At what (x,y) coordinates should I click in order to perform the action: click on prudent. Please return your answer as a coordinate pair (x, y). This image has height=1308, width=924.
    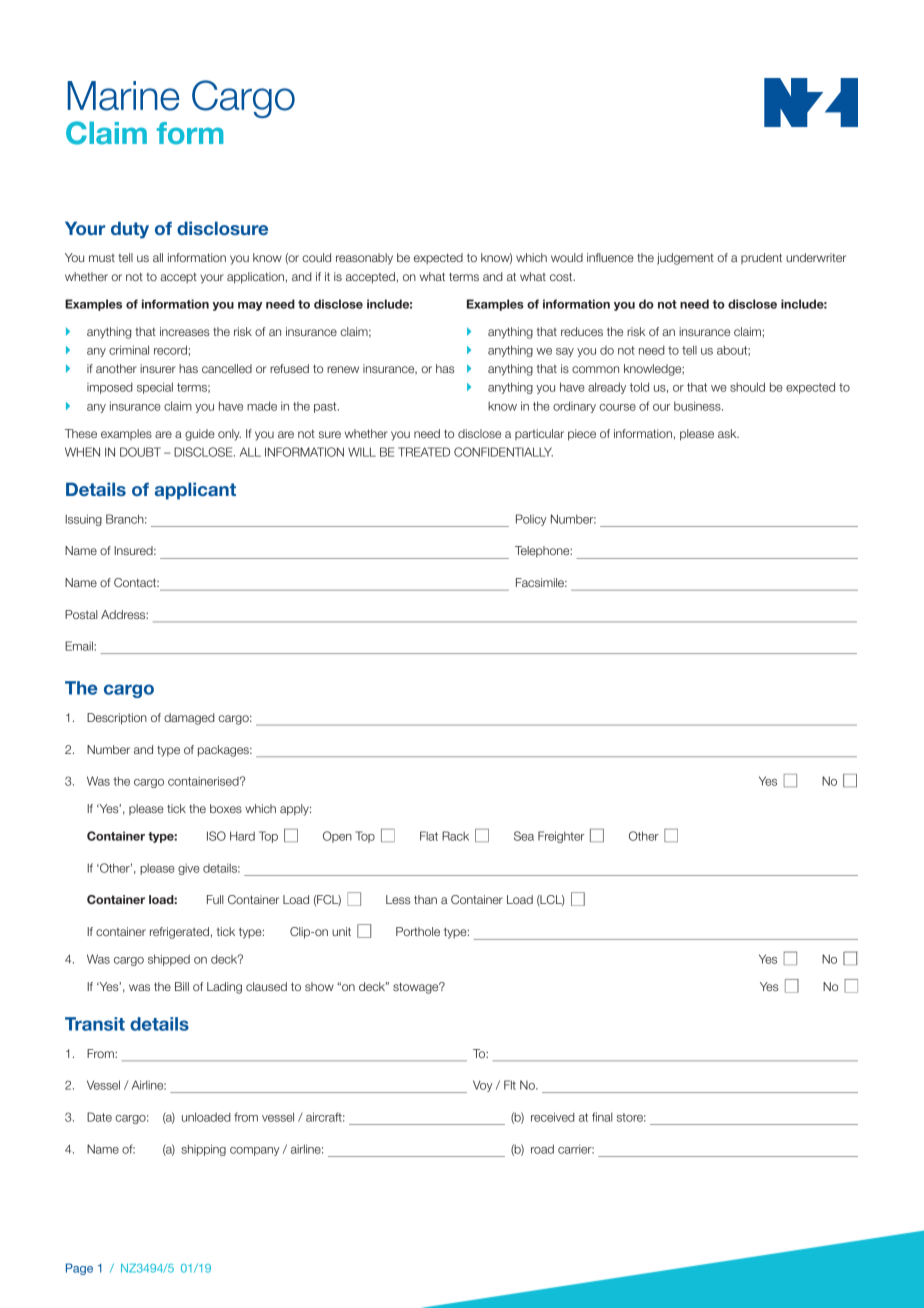
    Looking at the image, I should click on (761, 258).
